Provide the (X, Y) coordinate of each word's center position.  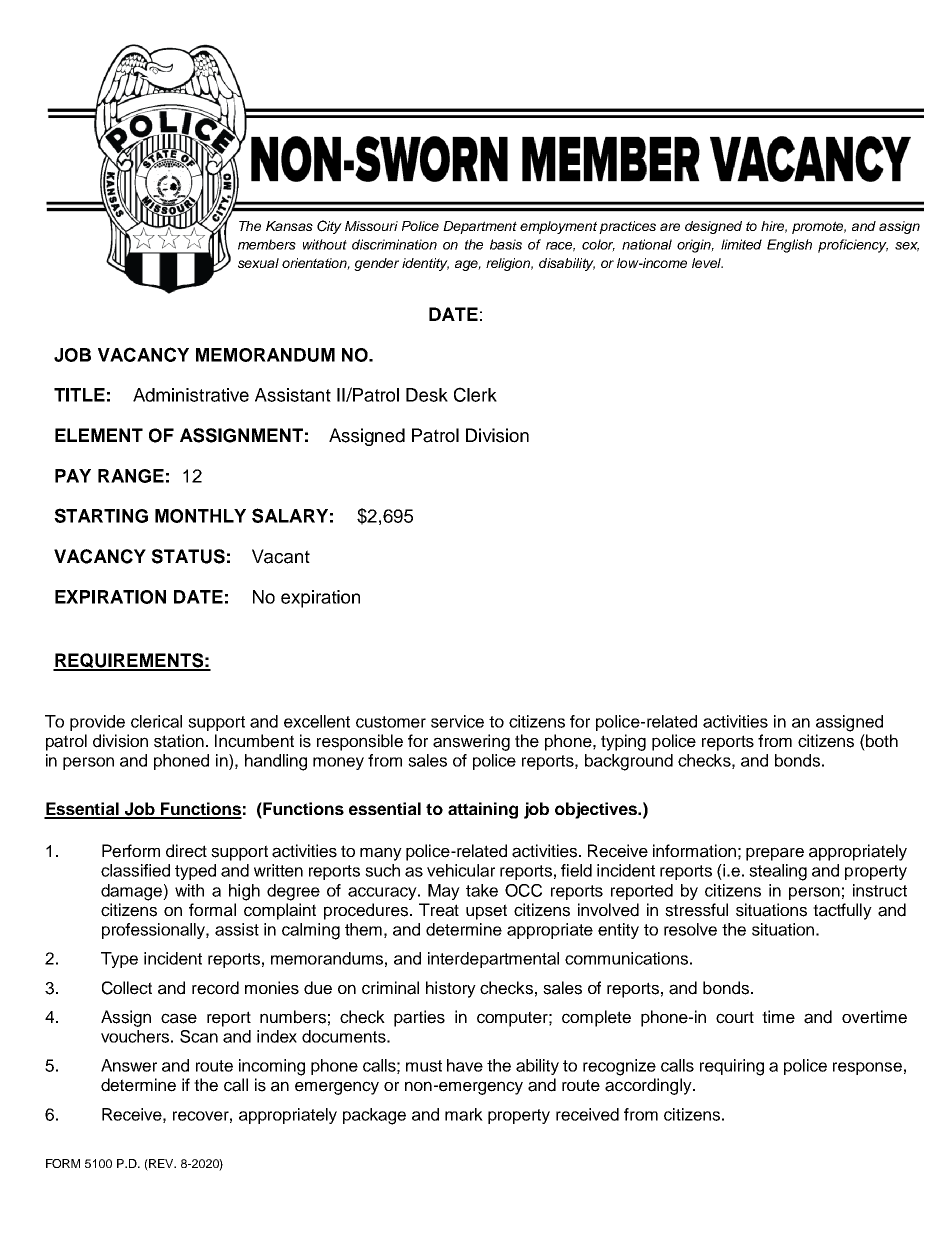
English (789, 246)
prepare (775, 854)
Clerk (475, 394)
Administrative (191, 395)
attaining (483, 810)
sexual (258, 263)
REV (161, 1163)
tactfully (842, 911)
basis (506, 244)
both (881, 741)
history (451, 989)
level (707, 263)
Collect (127, 988)
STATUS (188, 556)
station (179, 741)
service (457, 721)
